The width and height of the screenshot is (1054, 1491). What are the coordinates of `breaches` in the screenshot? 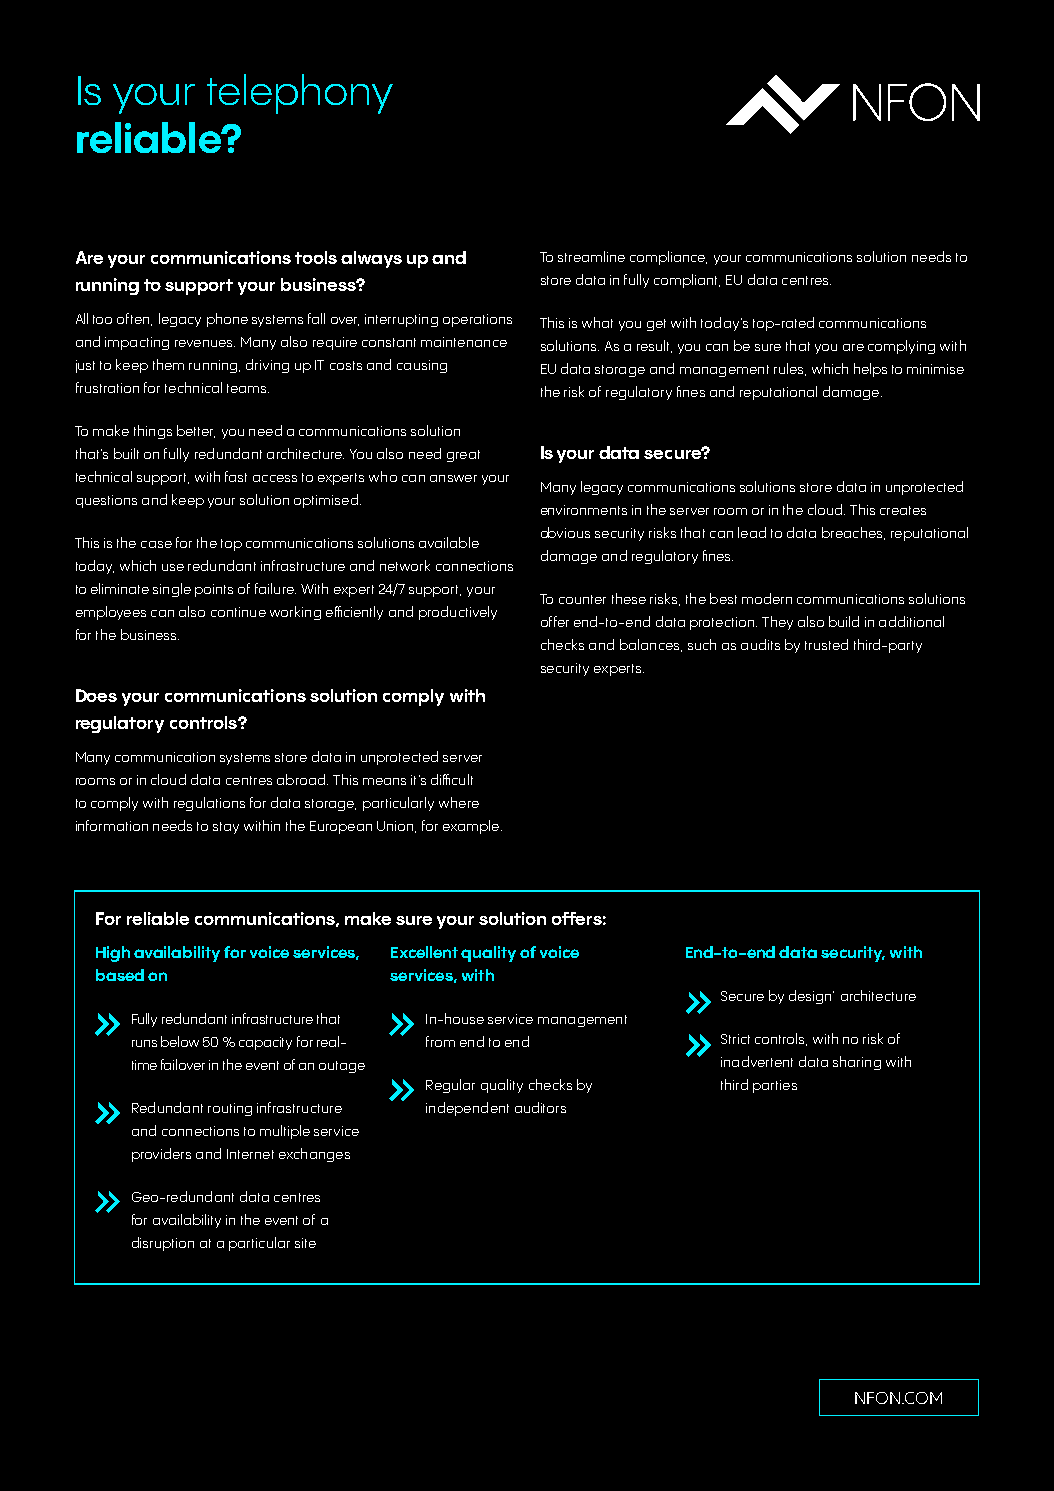 It's located at (853, 533).
